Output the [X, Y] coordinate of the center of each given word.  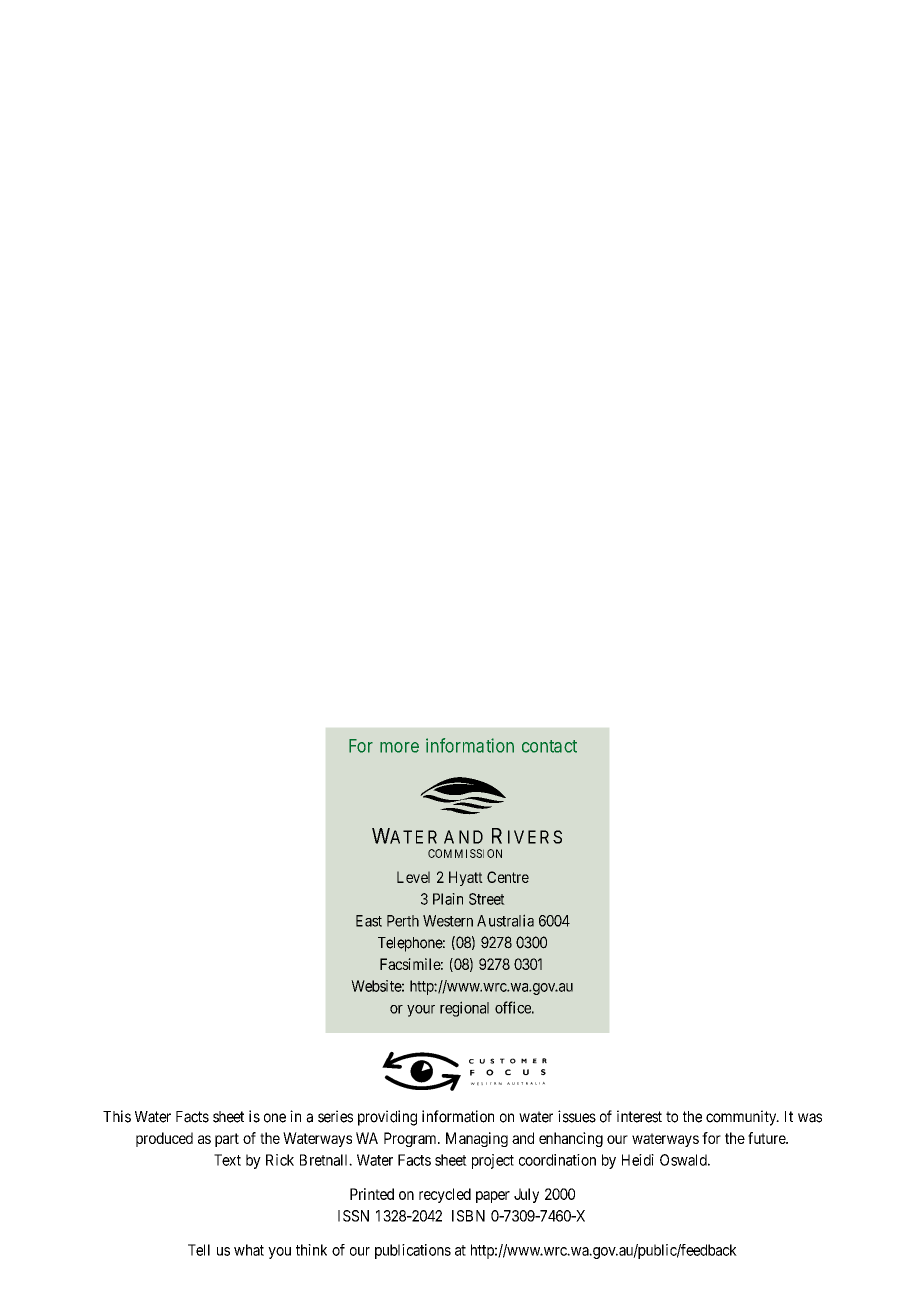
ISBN [468, 1216]
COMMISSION [465, 853]
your [421, 1011]
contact [549, 746]
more [399, 747]
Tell [199, 1250]
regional [464, 1009]
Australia [505, 920]
